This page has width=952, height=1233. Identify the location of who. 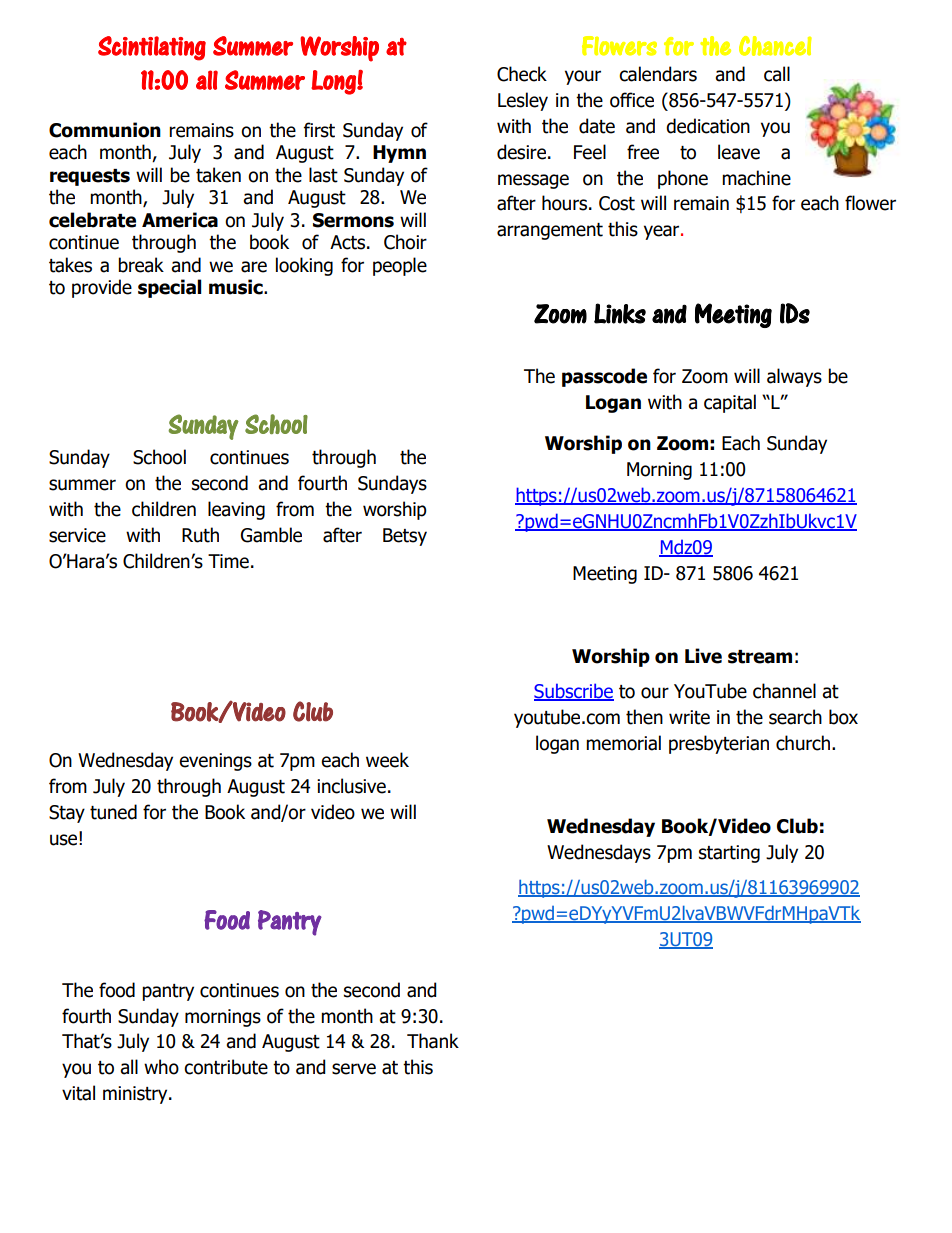
(161, 1067).
